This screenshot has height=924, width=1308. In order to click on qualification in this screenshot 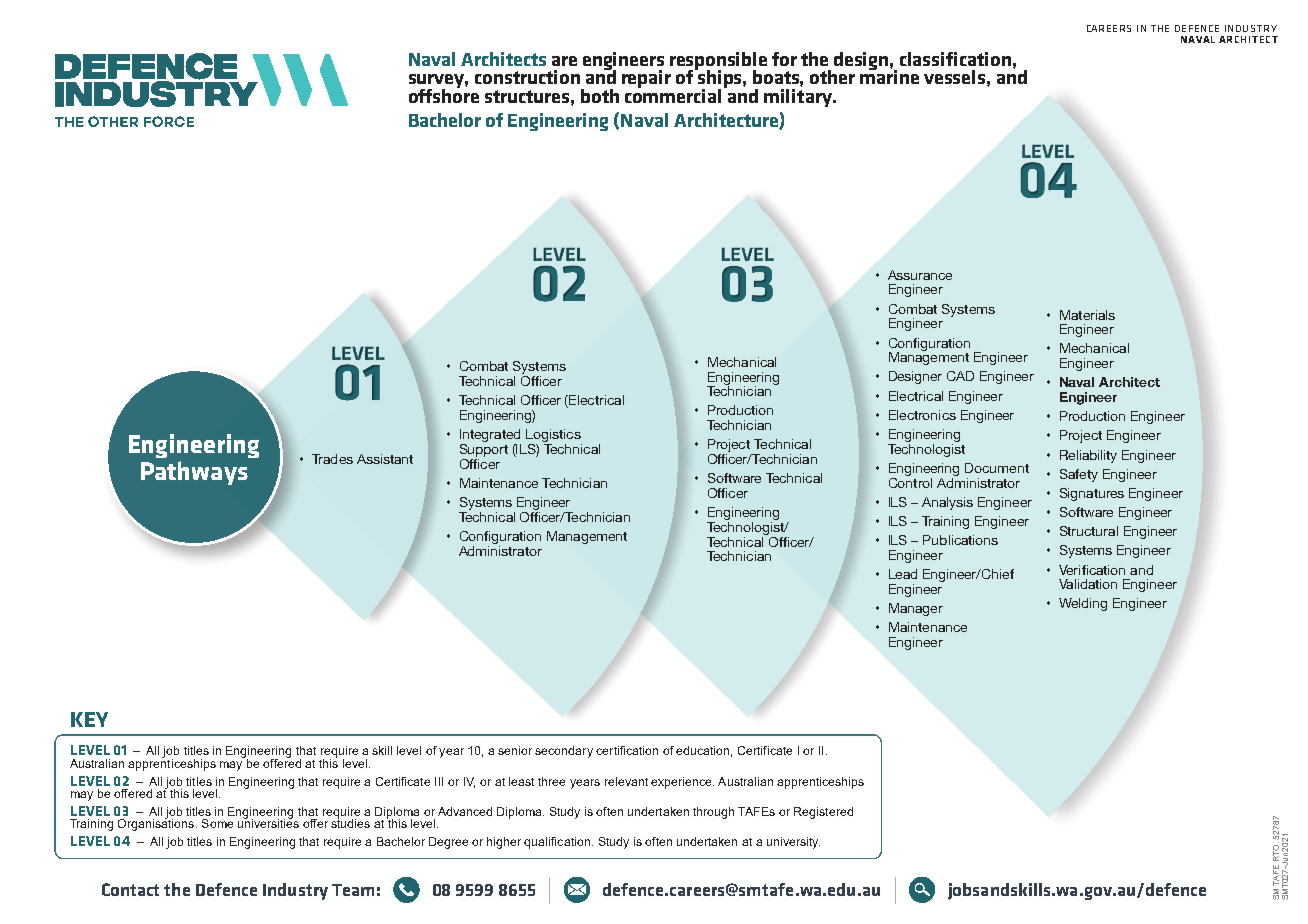, I will do `click(557, 843)`.
